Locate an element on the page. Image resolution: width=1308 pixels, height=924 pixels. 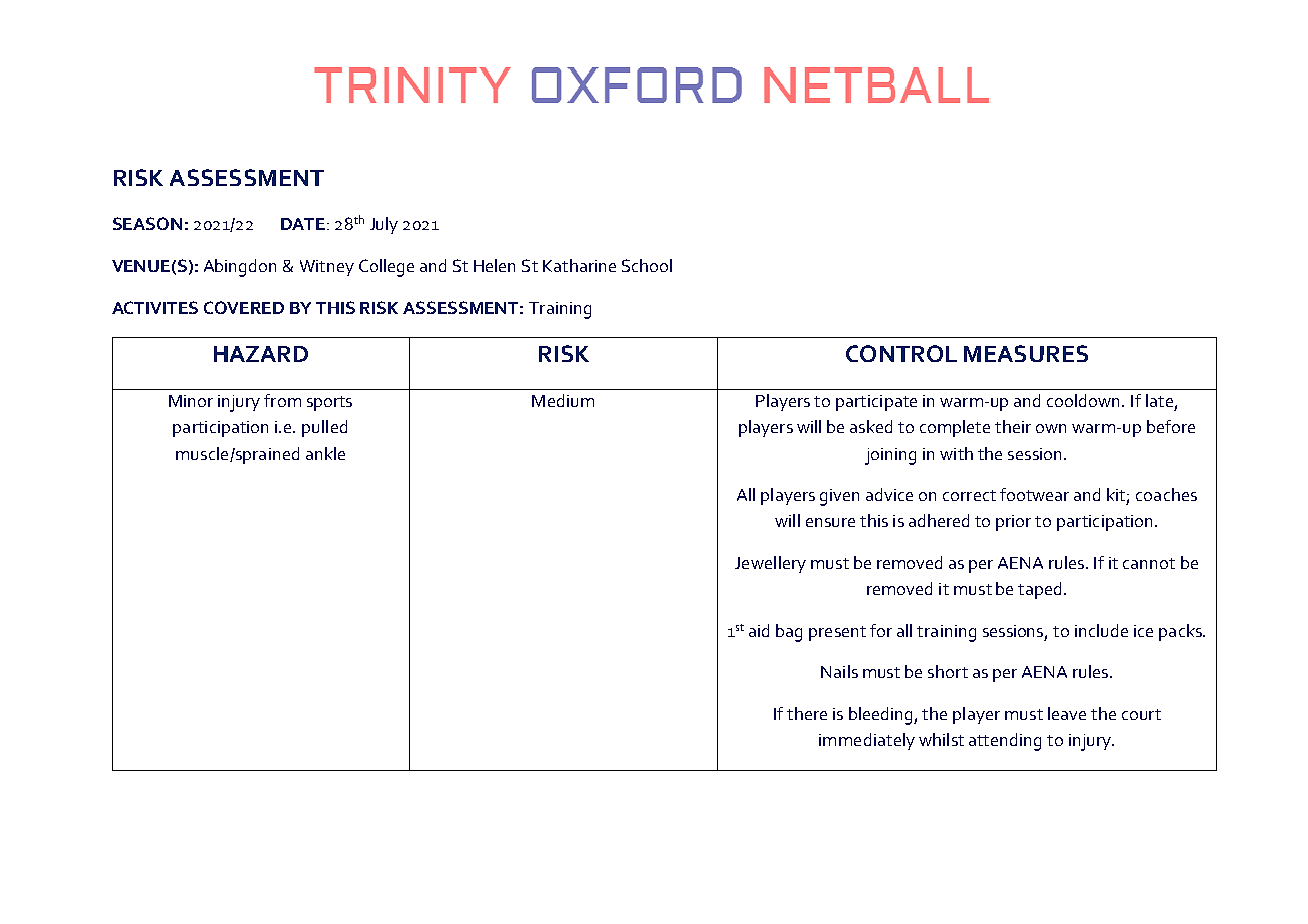
bag is located at coordinates (789, 633).
